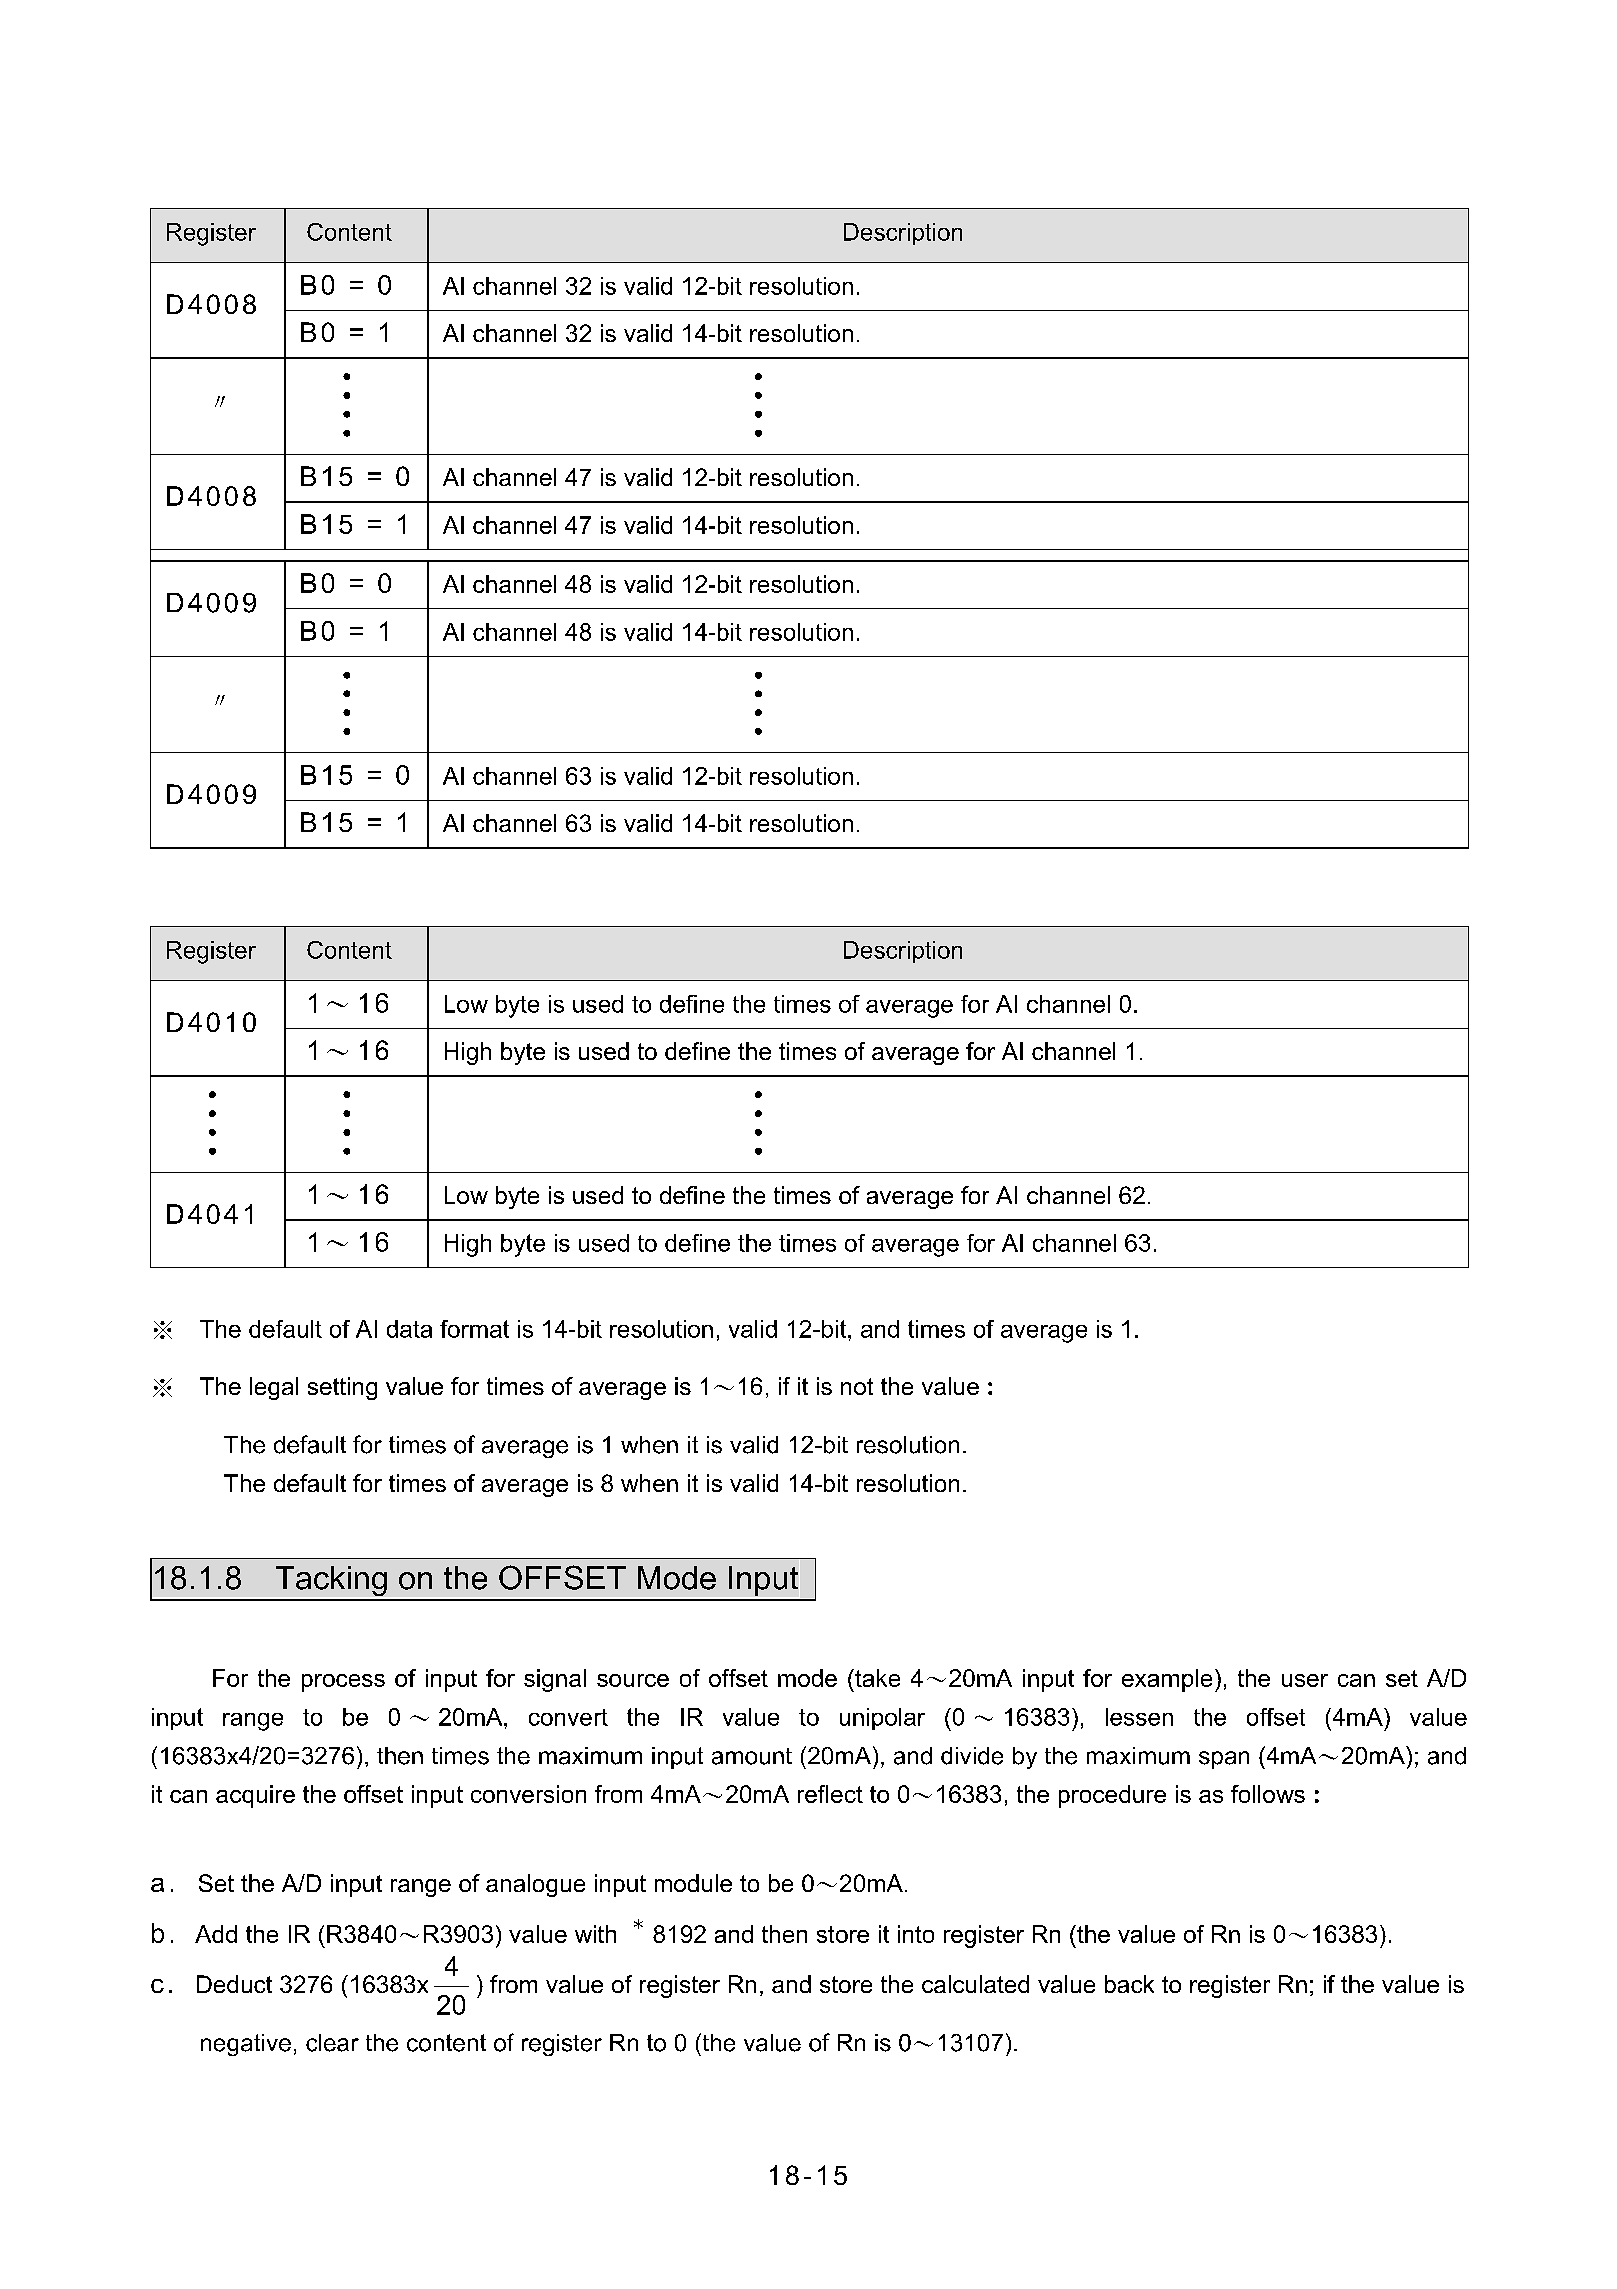 This screenshot has width=1617, height=2289. What do you see at coordinates (1167, 1680) in the screenshot?
I see `example` at bounding box center [1167, 1680].
